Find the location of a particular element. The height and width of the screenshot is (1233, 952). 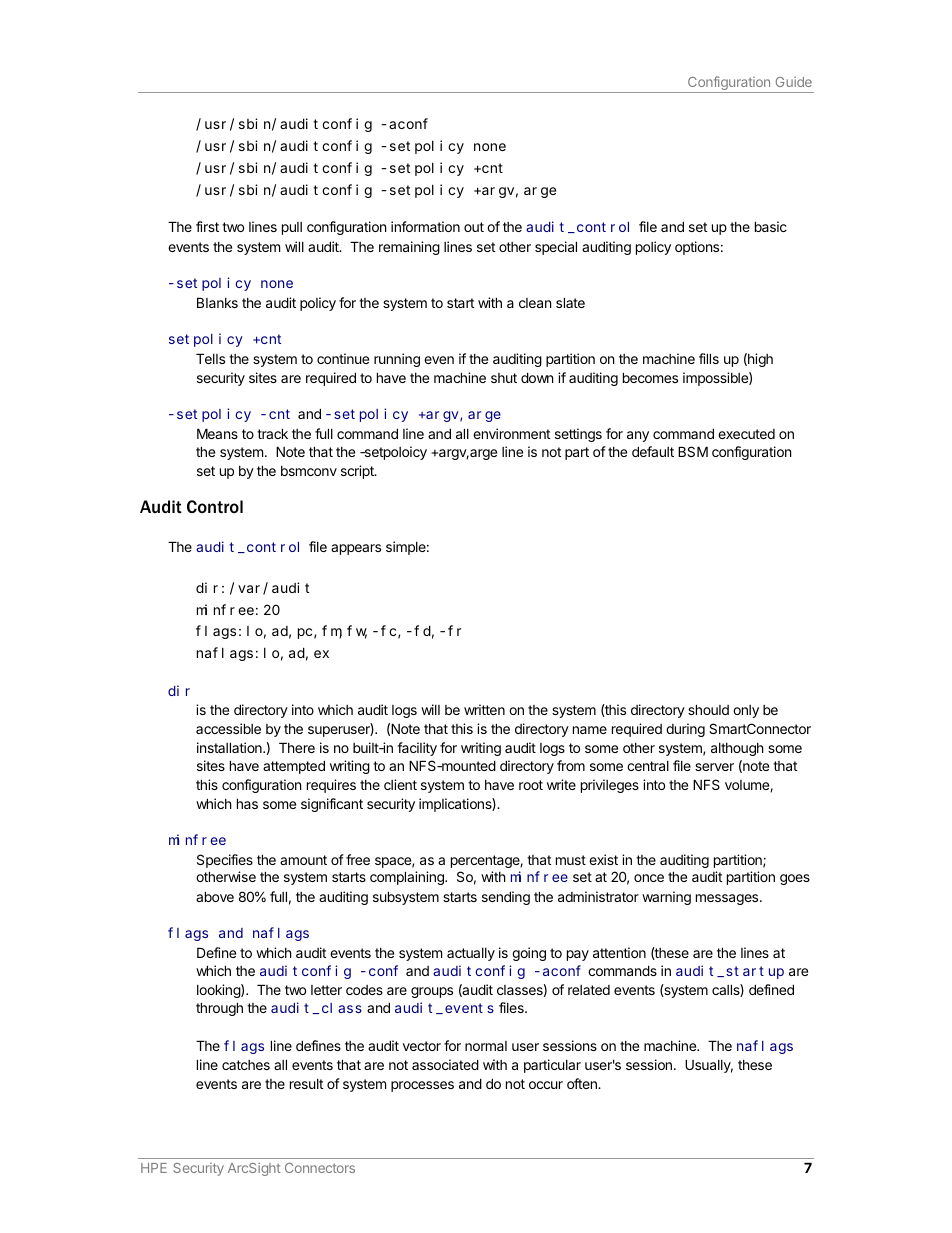

accessible is located at coordinates (228, 728).
